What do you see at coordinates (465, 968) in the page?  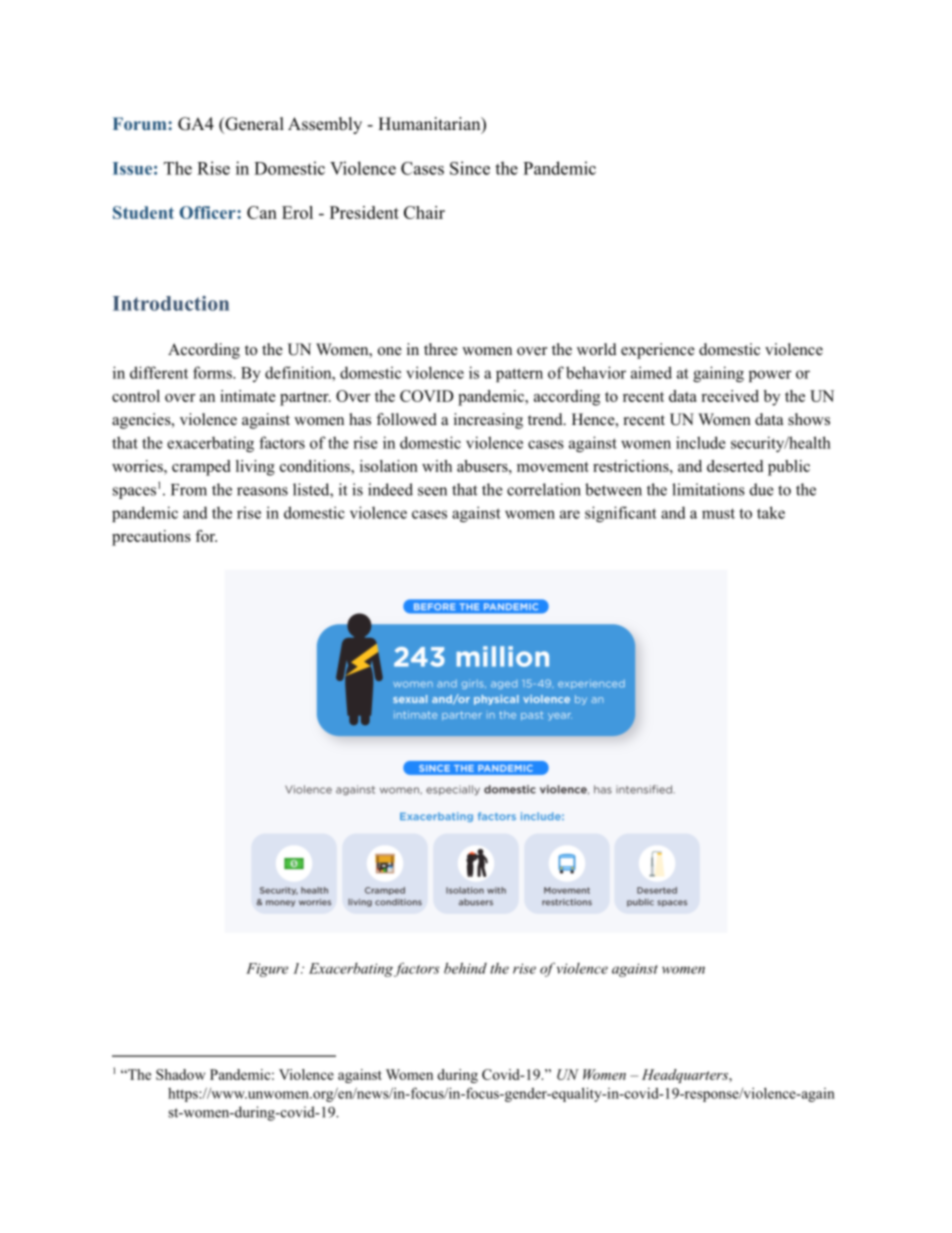 I see `behind` at bounding box center [465, 968].
